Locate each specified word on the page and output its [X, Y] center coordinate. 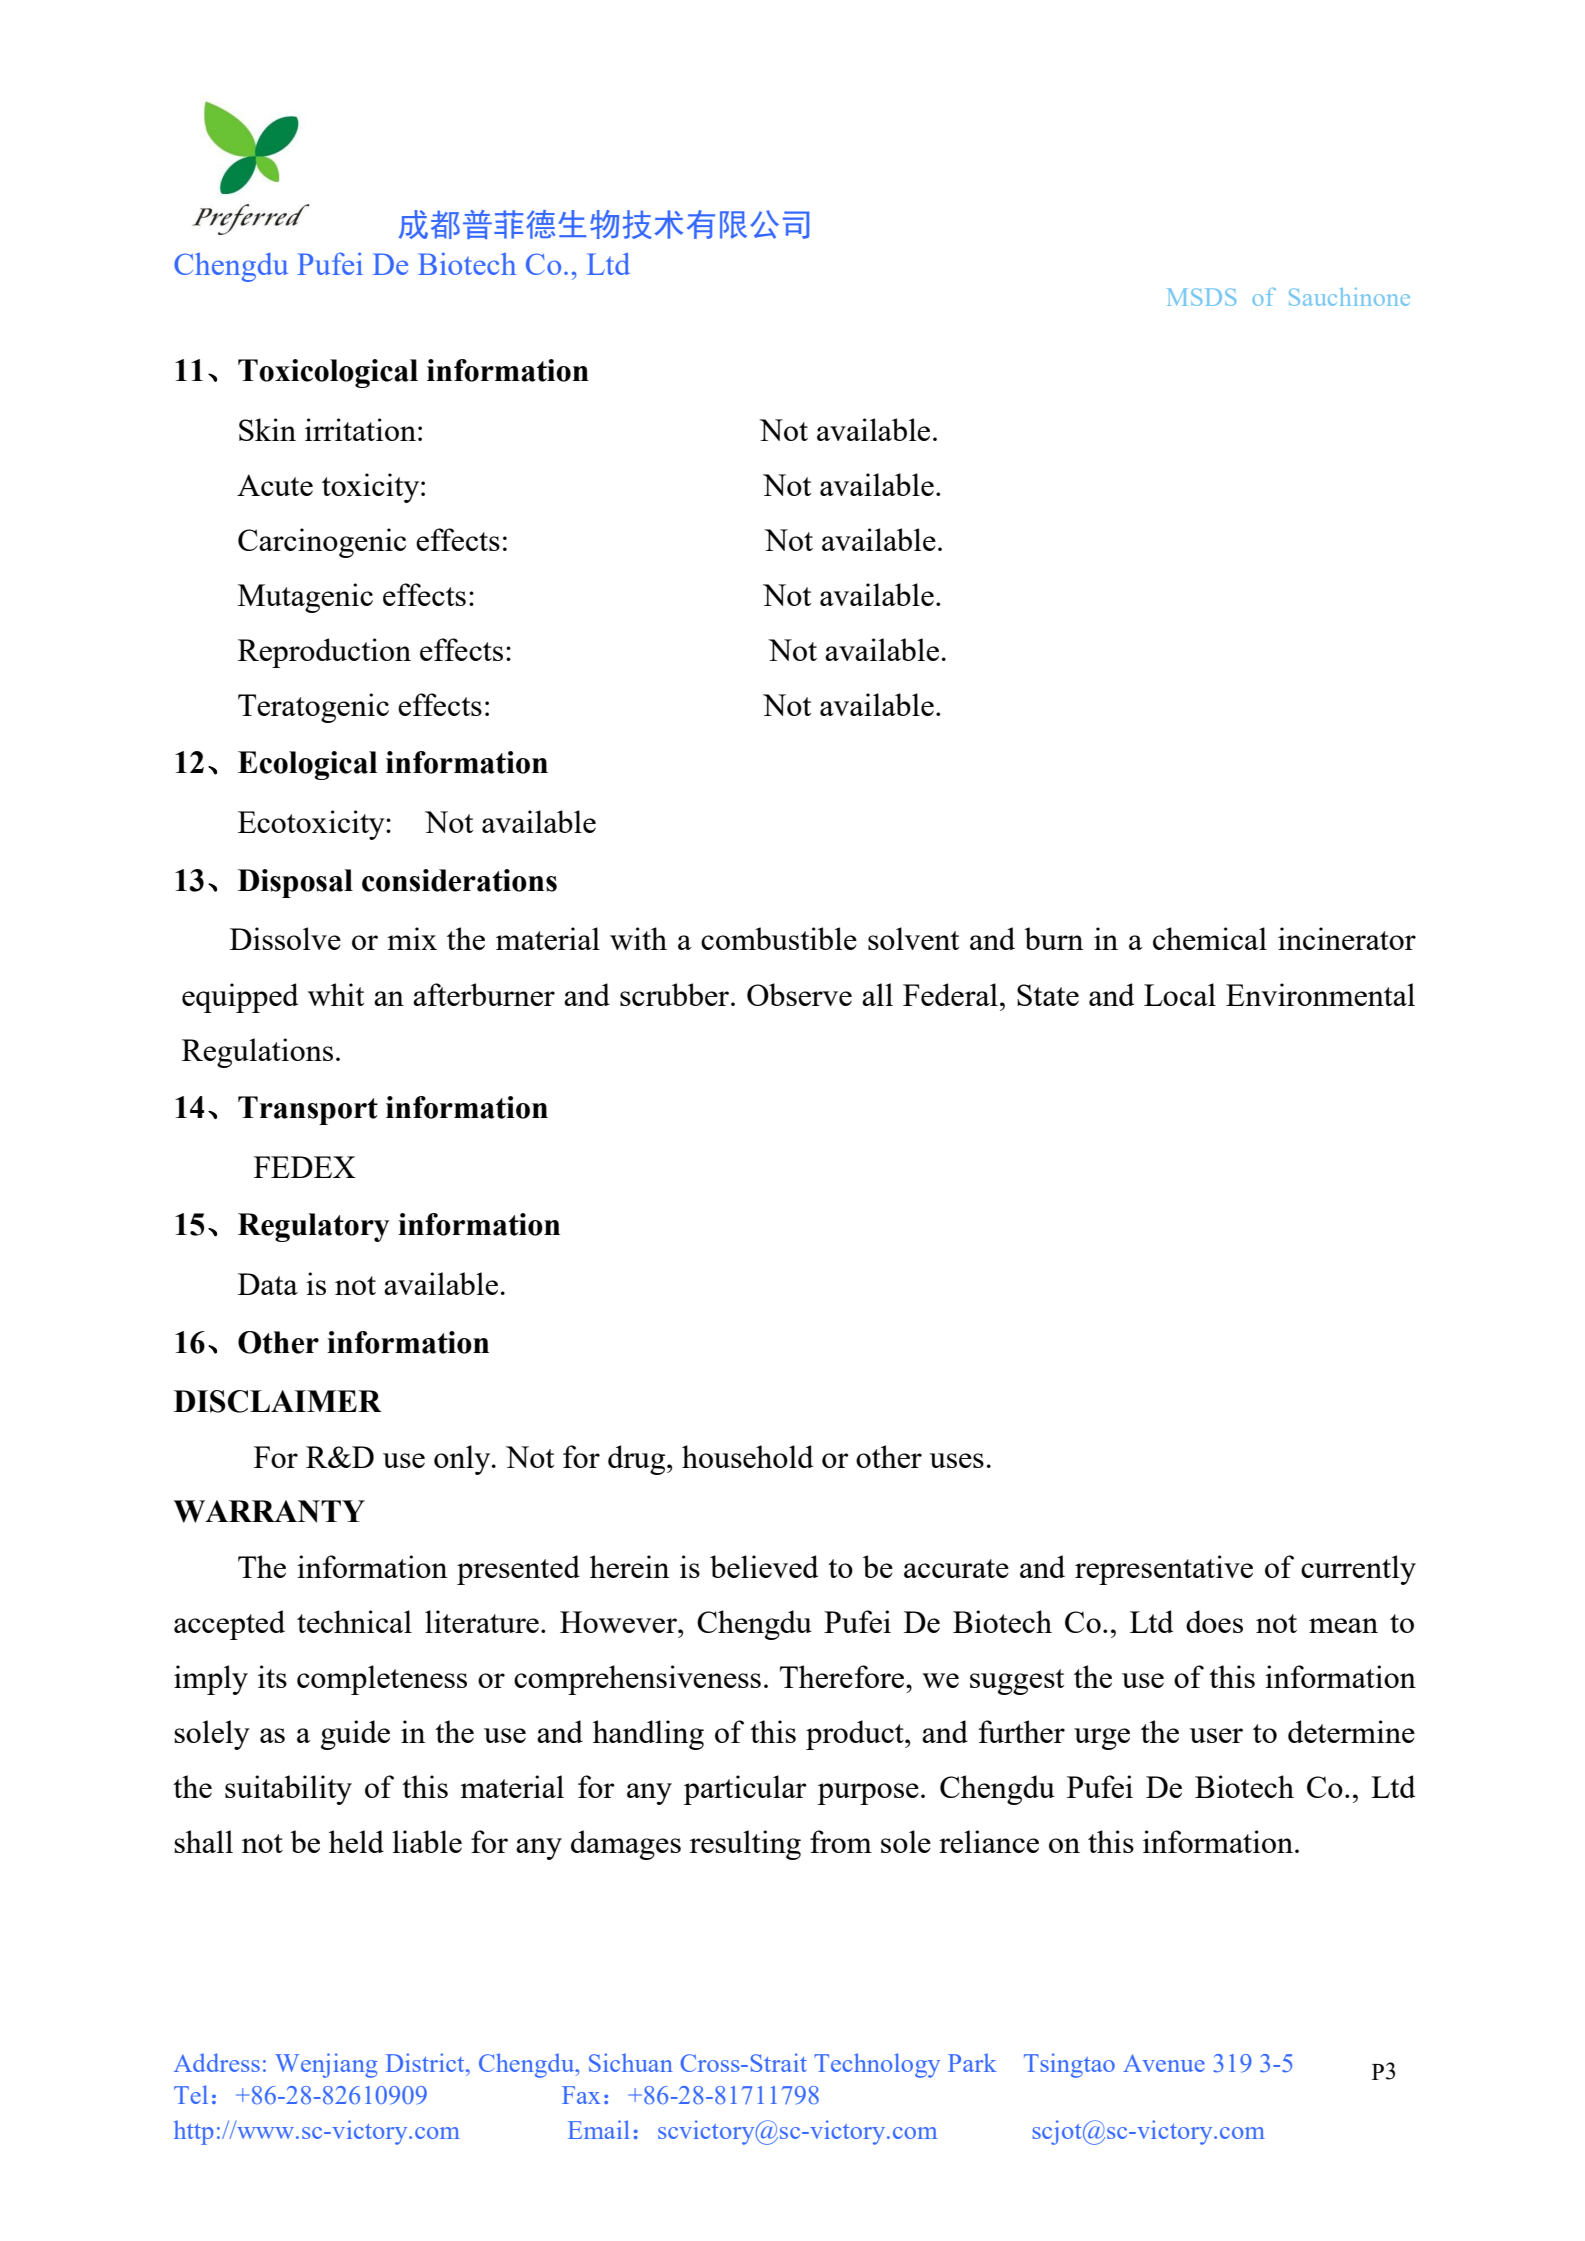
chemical [1210, 938]
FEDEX [305, 1167]
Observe [799, 994]
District [426, 2062]
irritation [360, 429]
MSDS [1201, 297]
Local [1180, 994]
